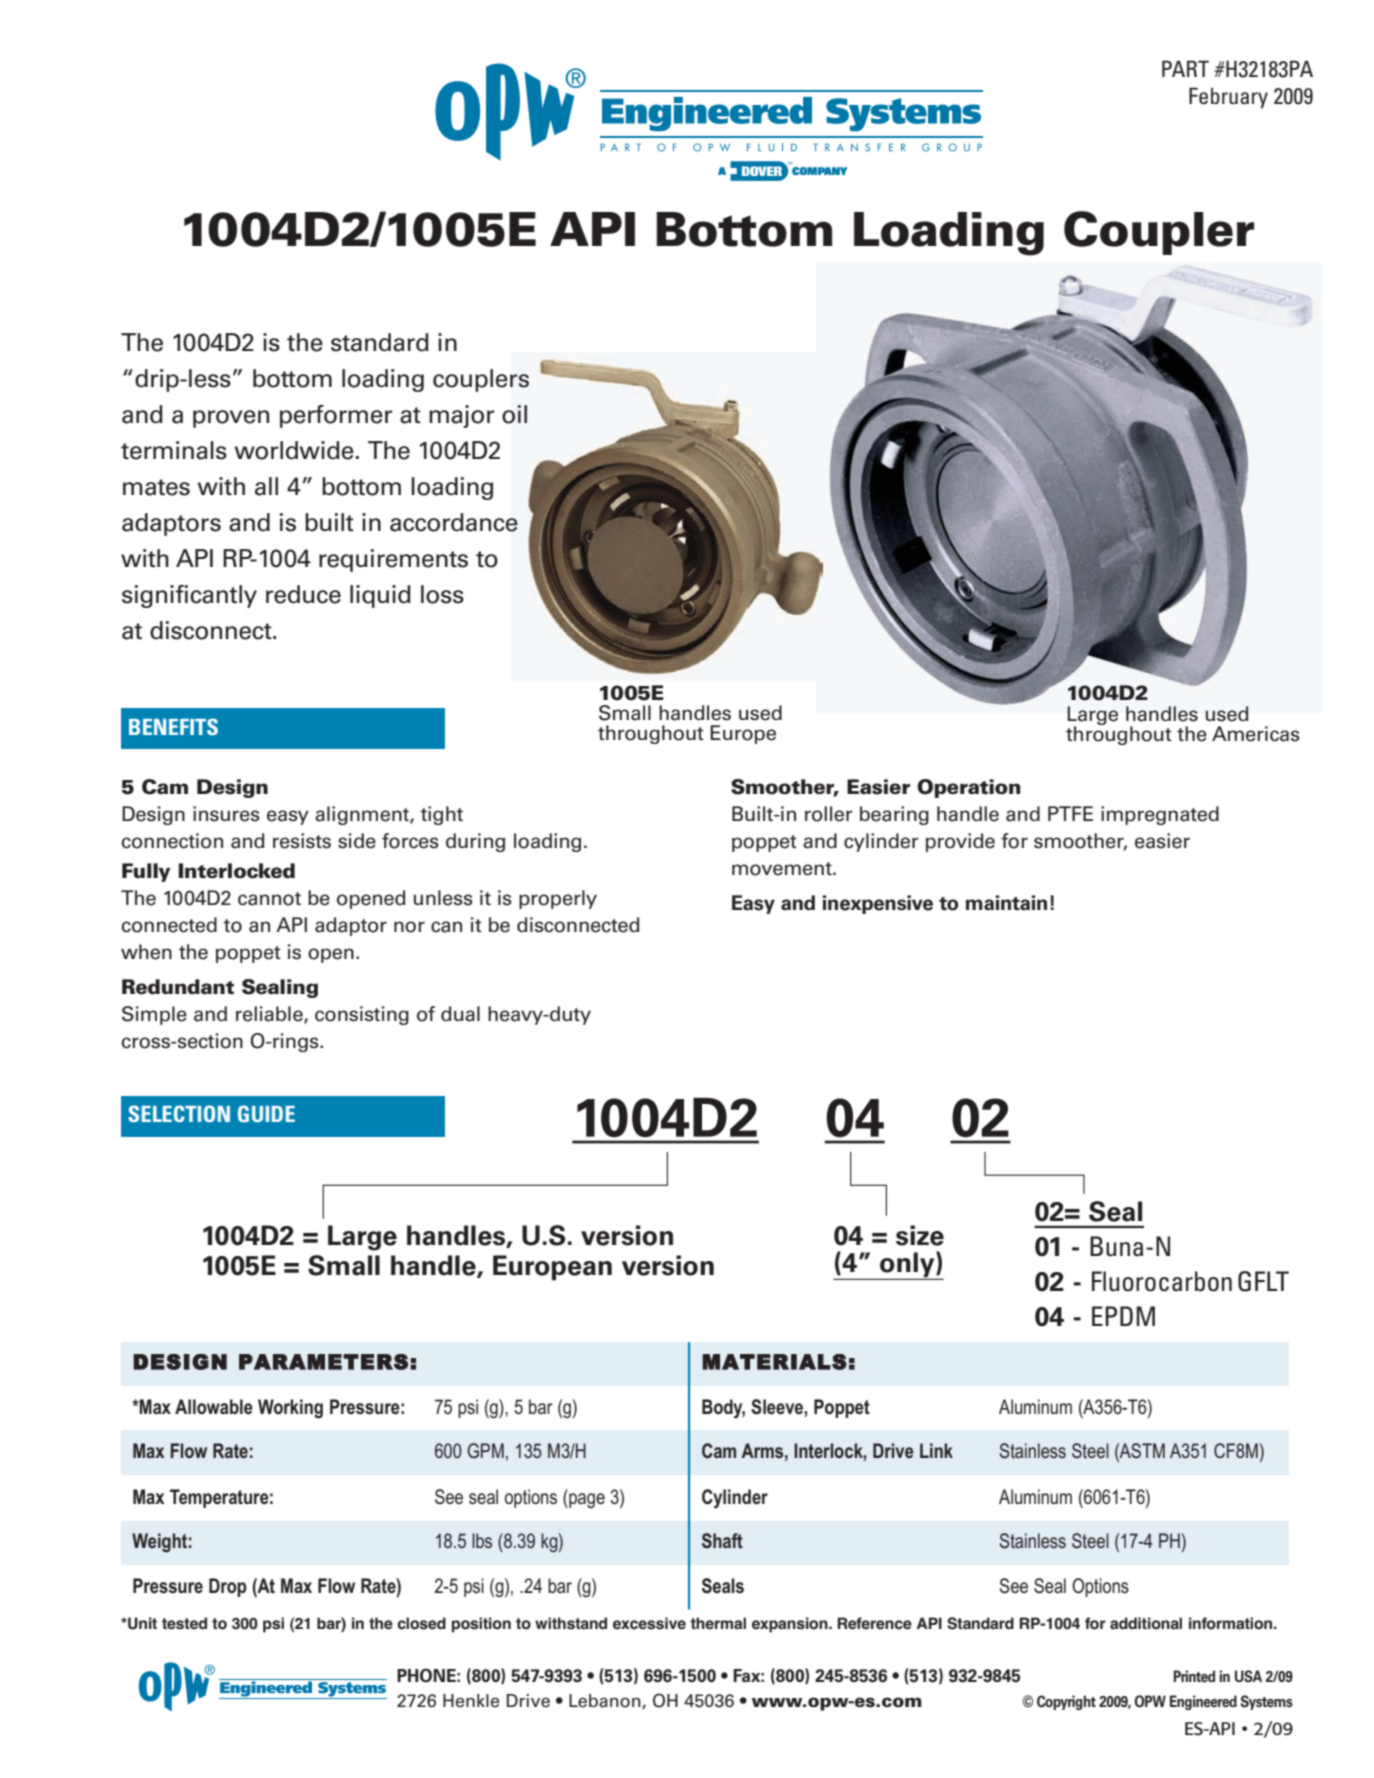 This screenshot has width=1374, height=1778. Describe the element at coordinates (1162, 1281) in the screenshot. I see `Fluorocarbon` at that location.
